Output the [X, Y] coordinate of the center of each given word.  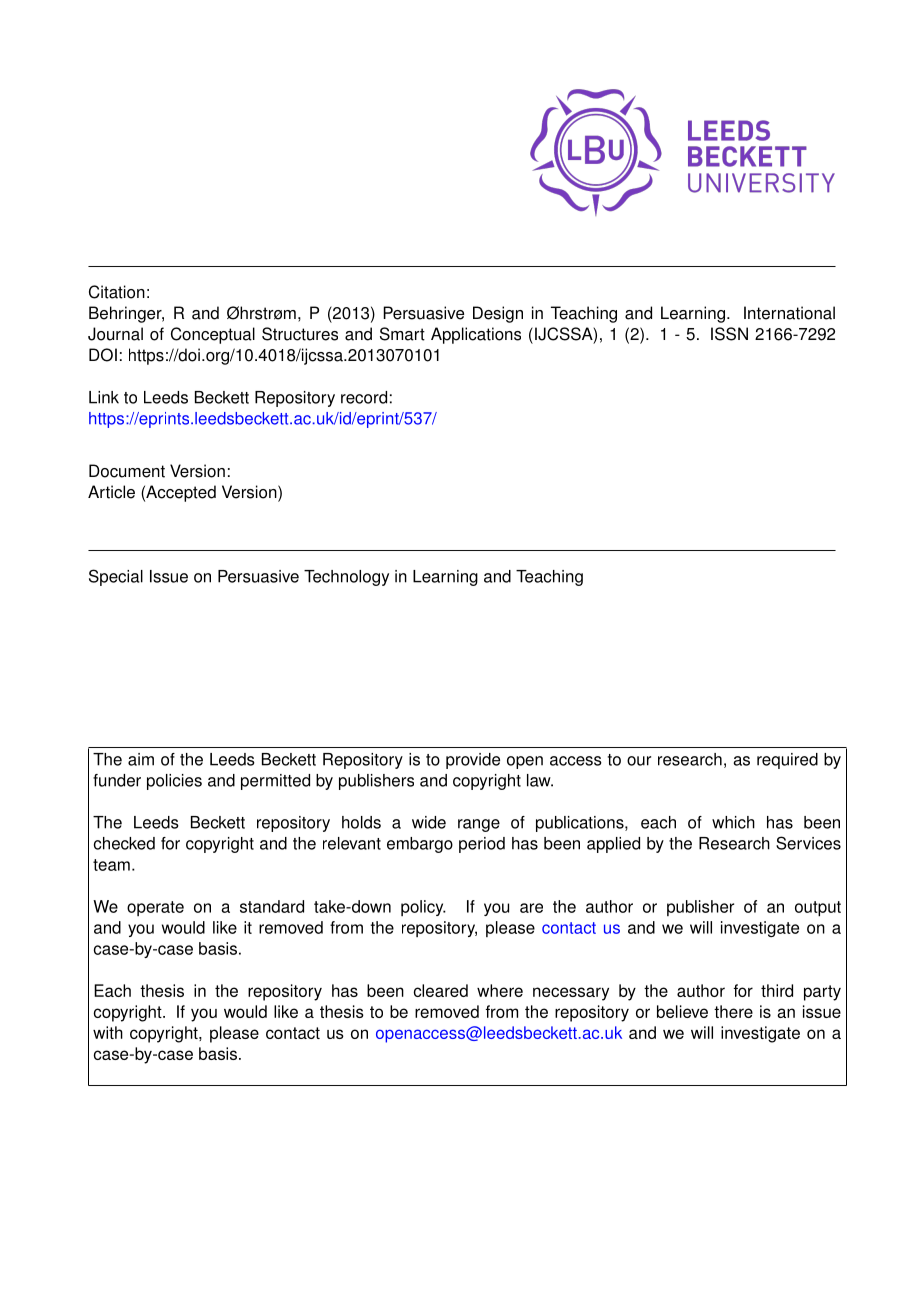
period [482, 845]
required [787, 761]
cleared [441, 990]
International [789, 313]
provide [473, 761]
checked [124, 843]
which [733, 822]
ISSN [729, 334]
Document [127, 471]
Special [116, 577]
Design [498, 314]
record [364, 397]
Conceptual [213, 335]
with [108, 1032]
